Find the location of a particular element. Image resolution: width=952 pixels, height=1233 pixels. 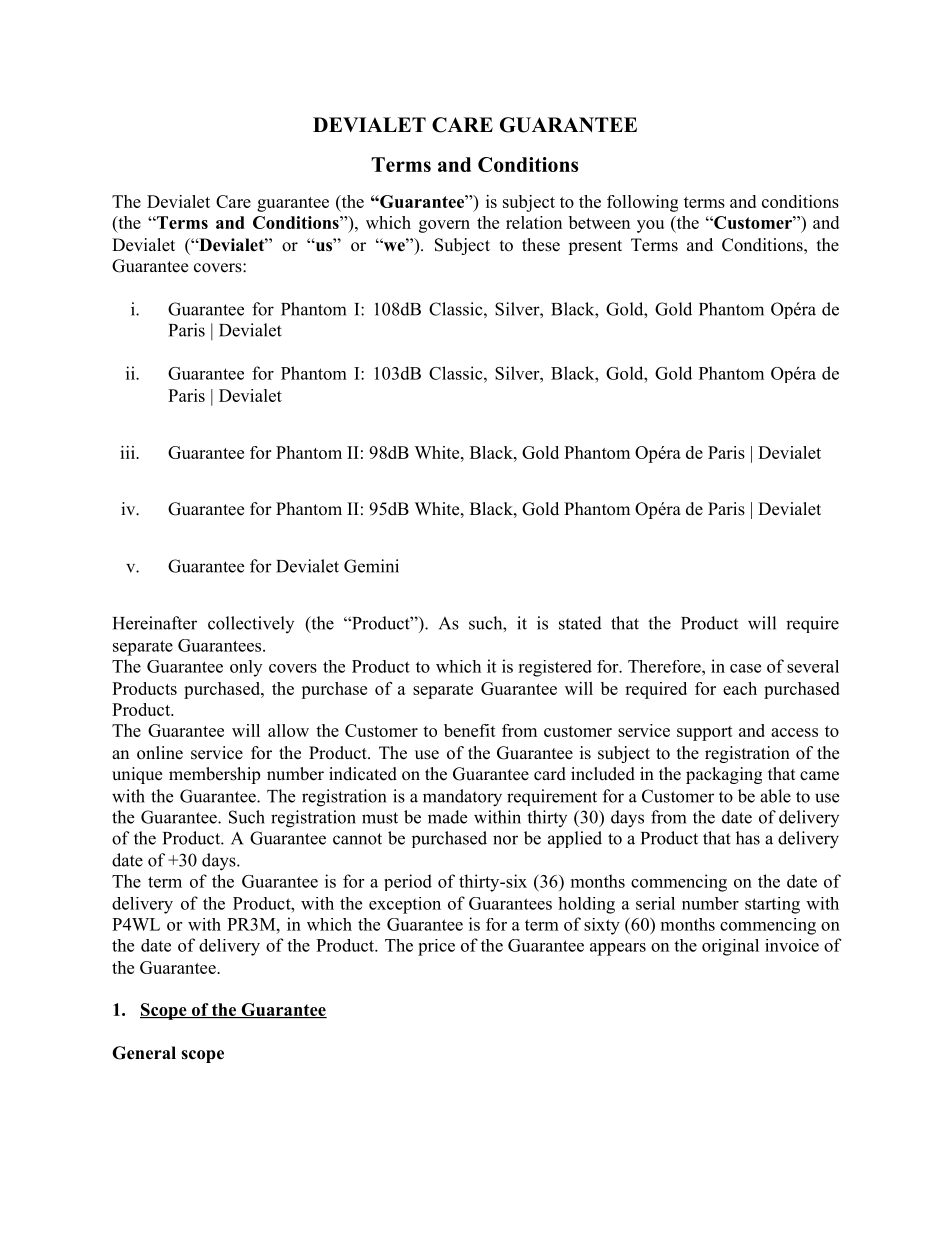

General is located at coordinates (144, 1053).
